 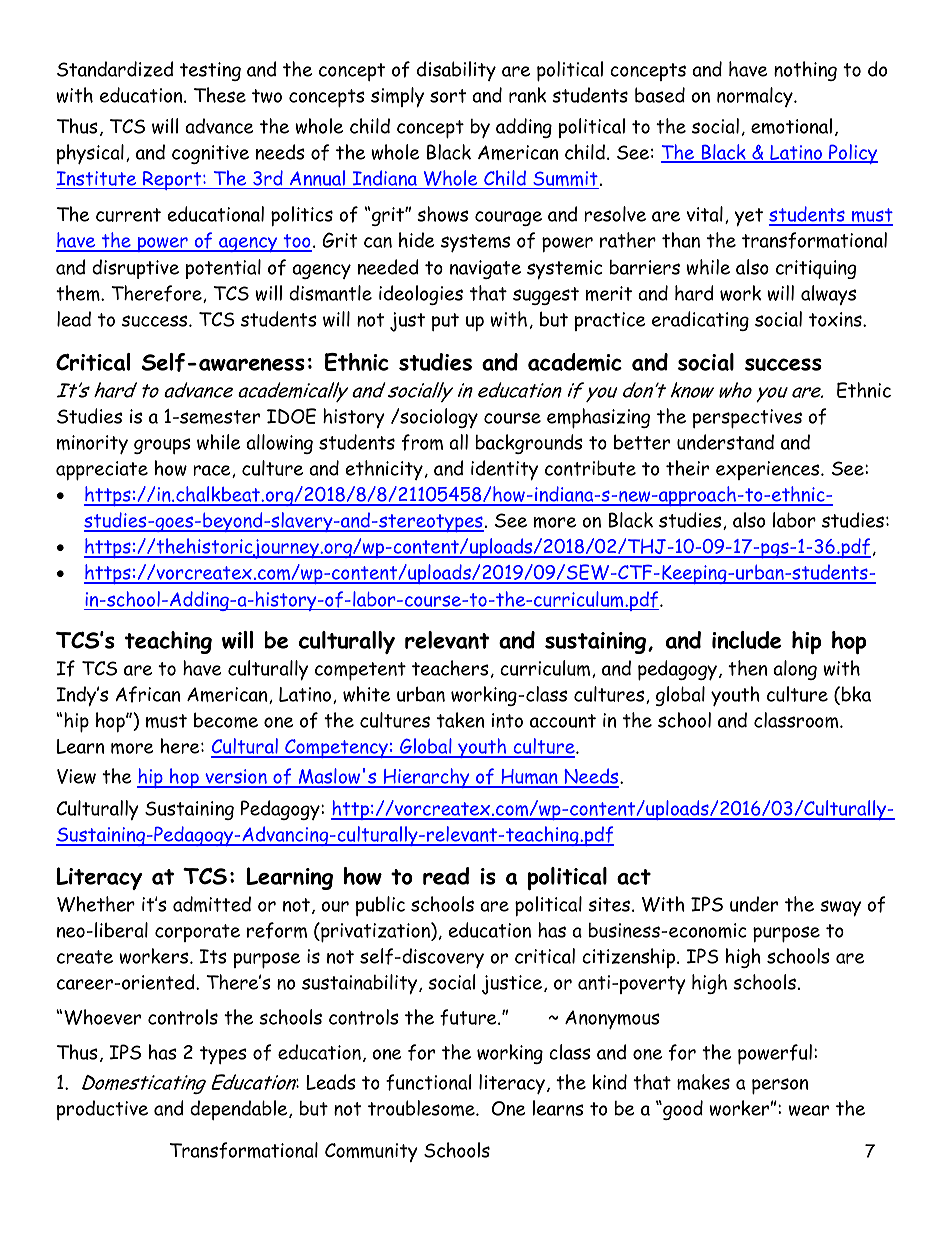 What do you see at coordinates (448, 96) in the image?
I see `sort` at bounding box center [448, 96].
